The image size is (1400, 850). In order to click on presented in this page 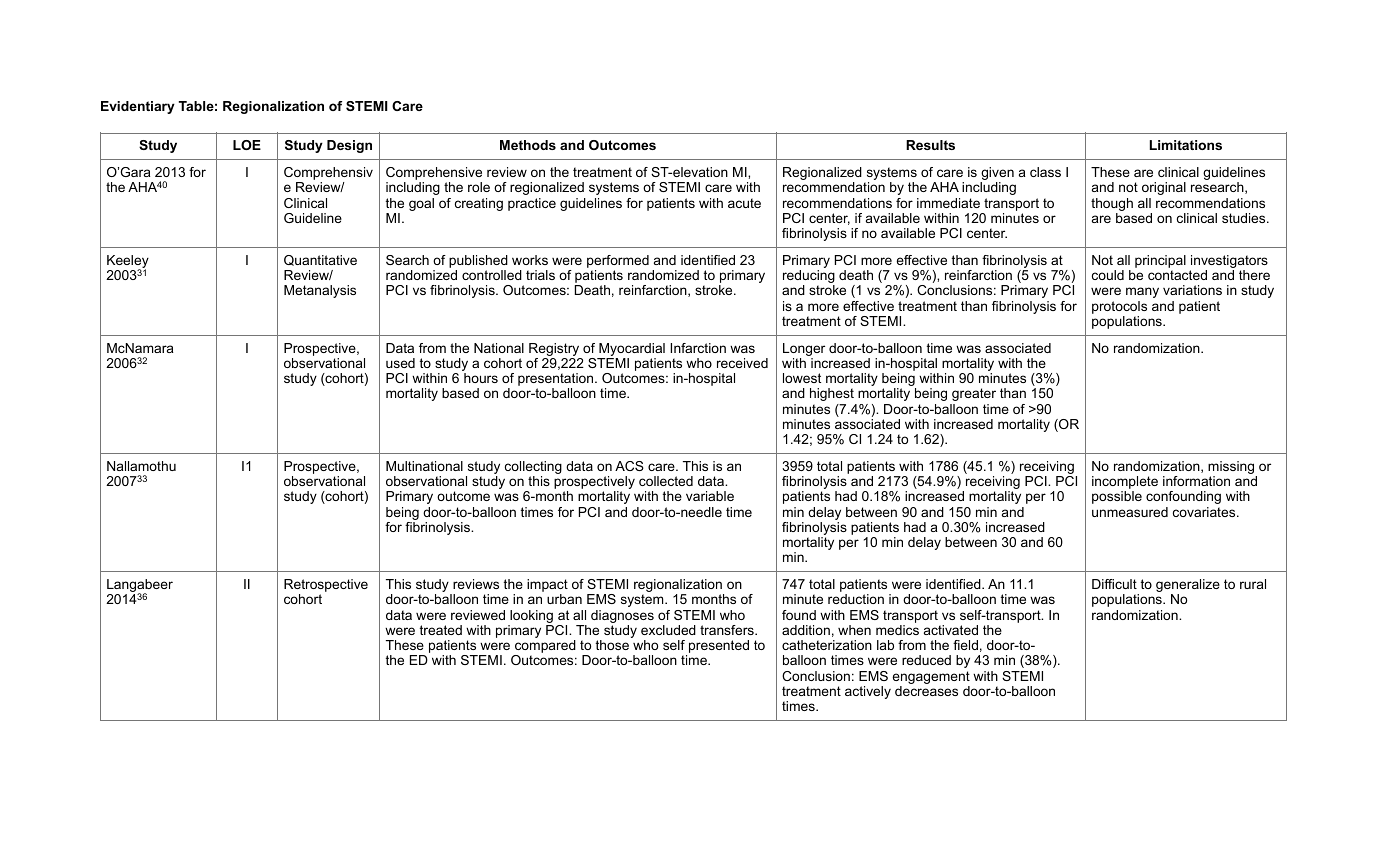, I will do `click(719, 646)`.
